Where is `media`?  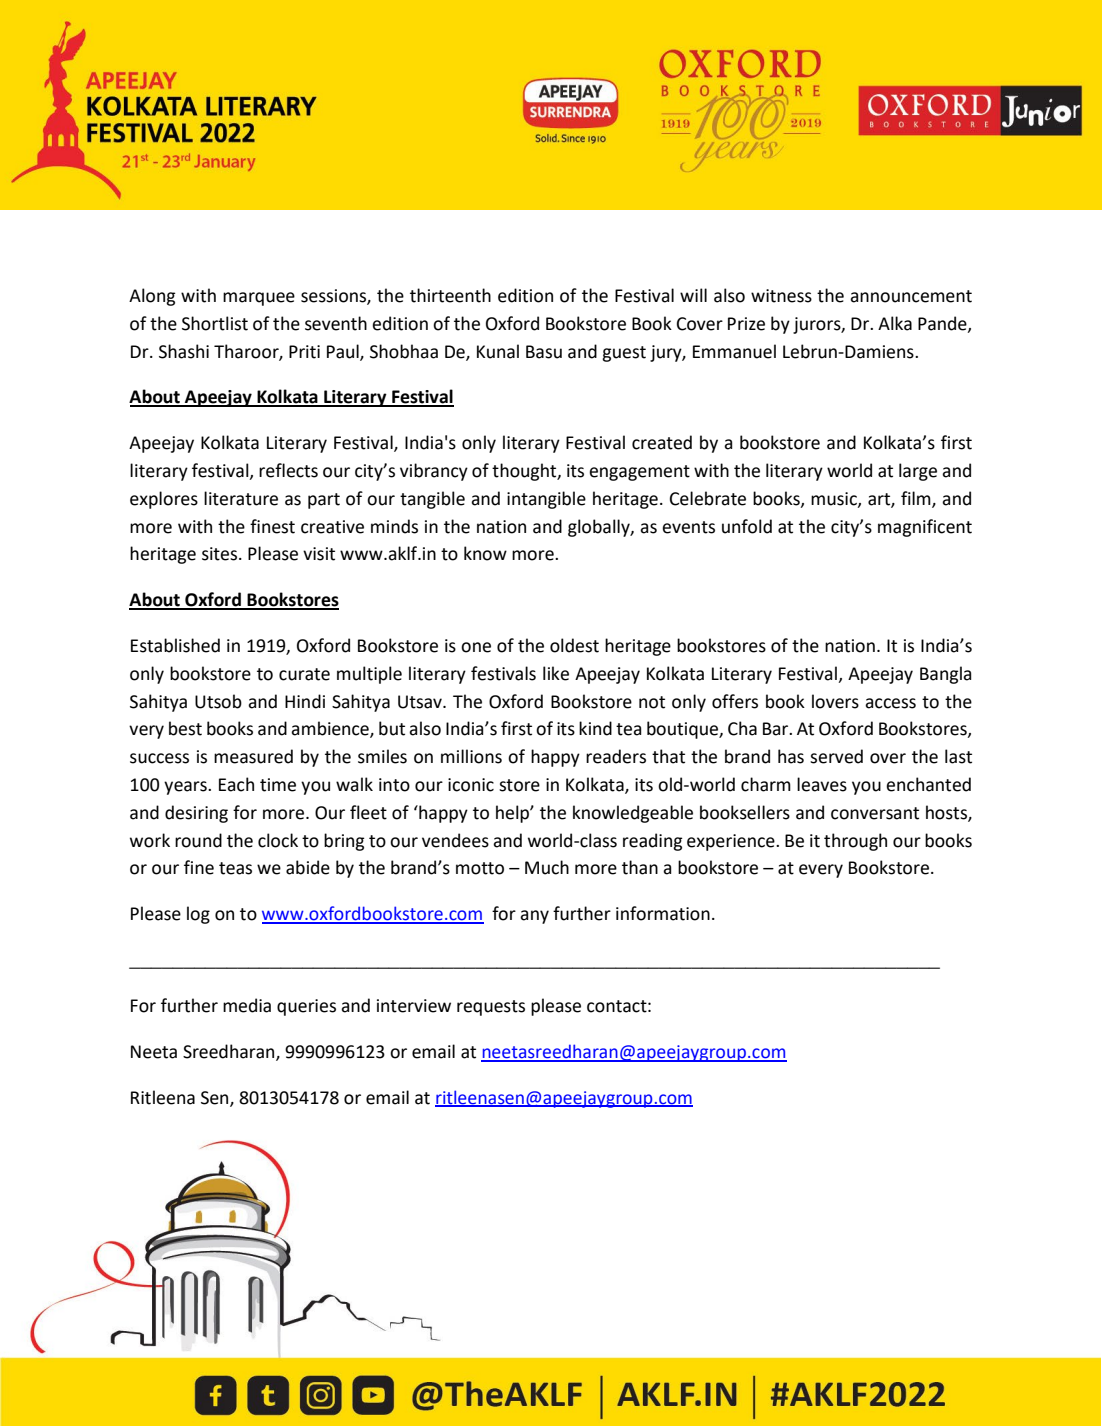 media is located at coordinates (247, 1005).
